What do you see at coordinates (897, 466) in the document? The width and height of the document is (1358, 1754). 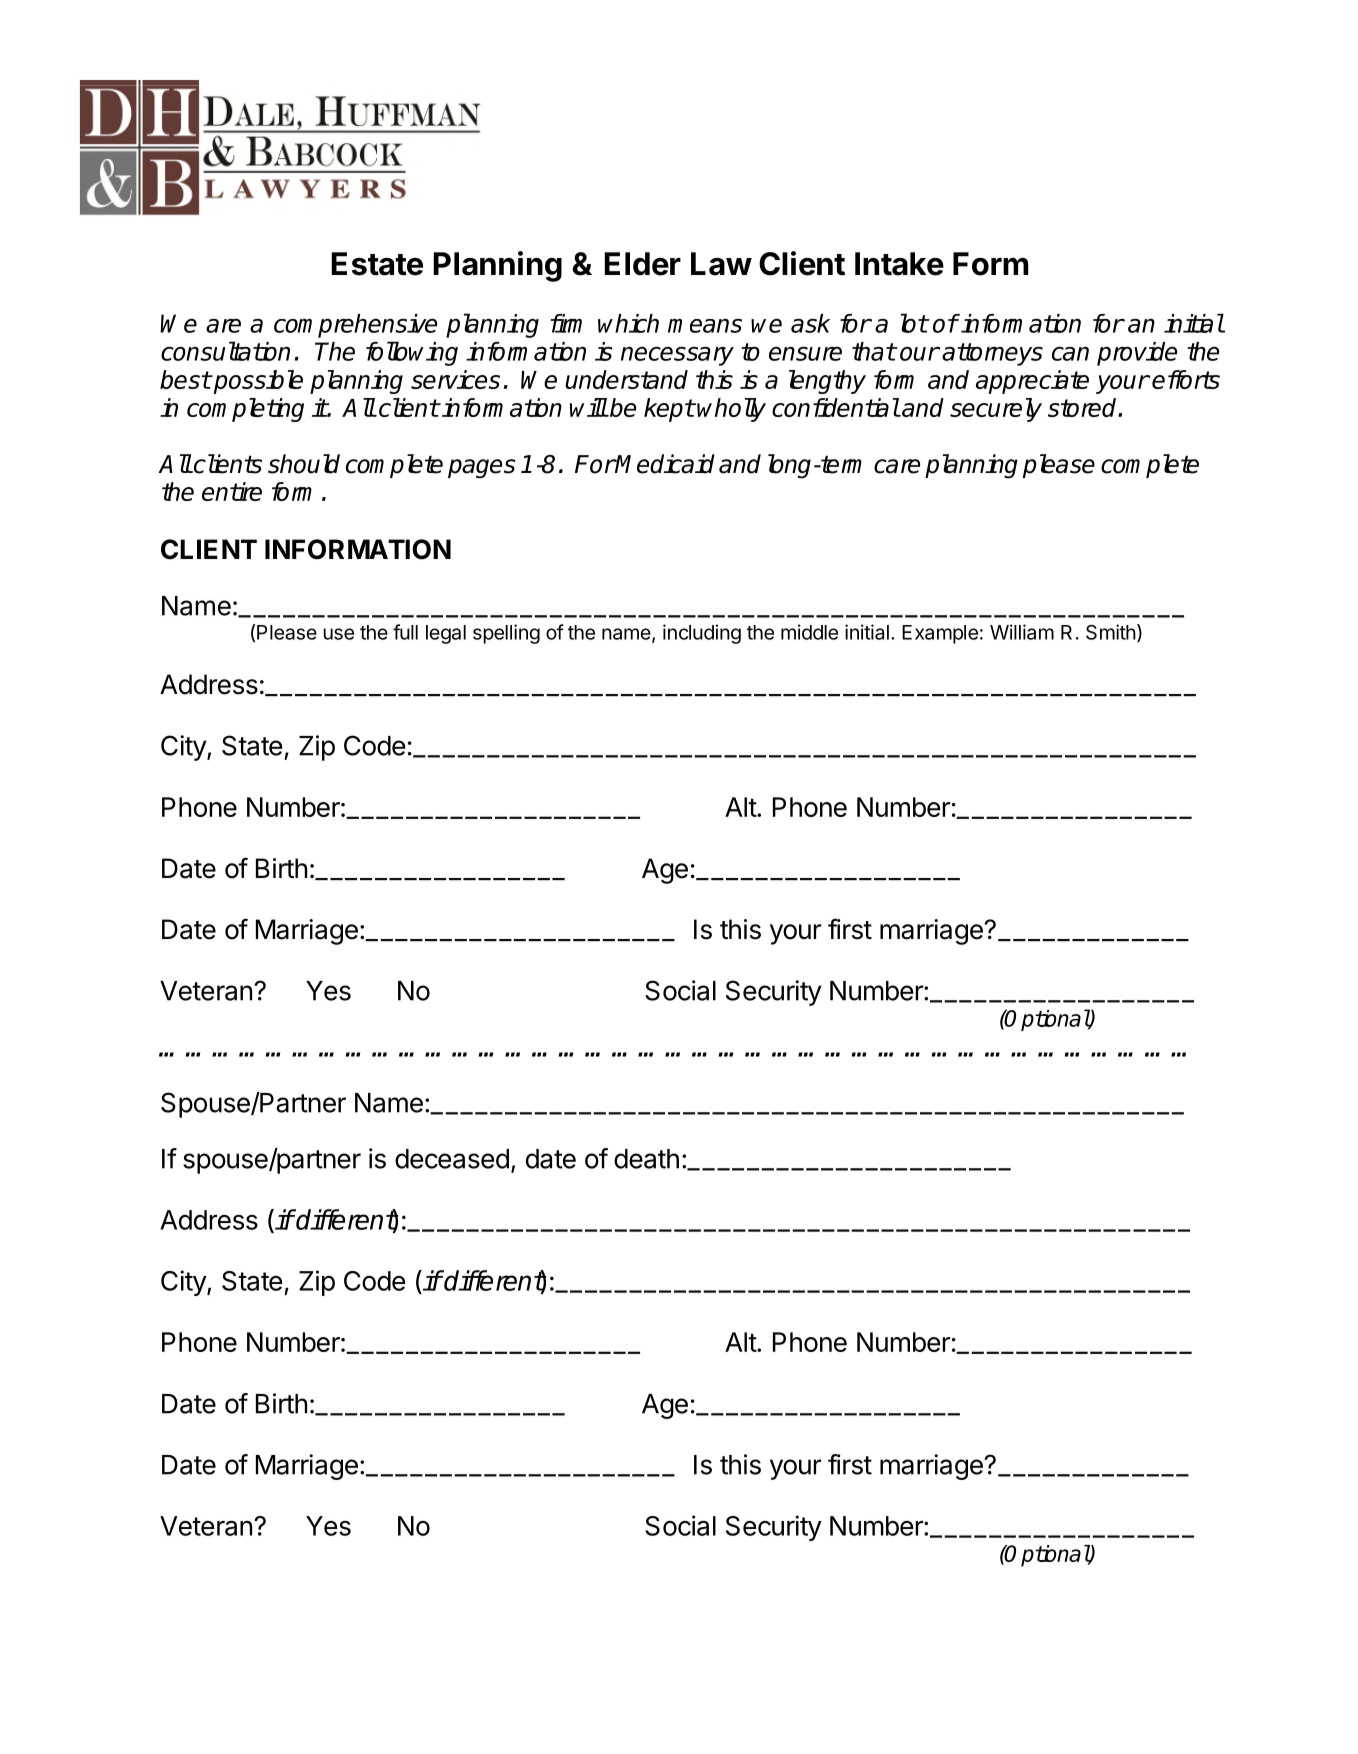 I see `care` at bounding box center [897, 466].
